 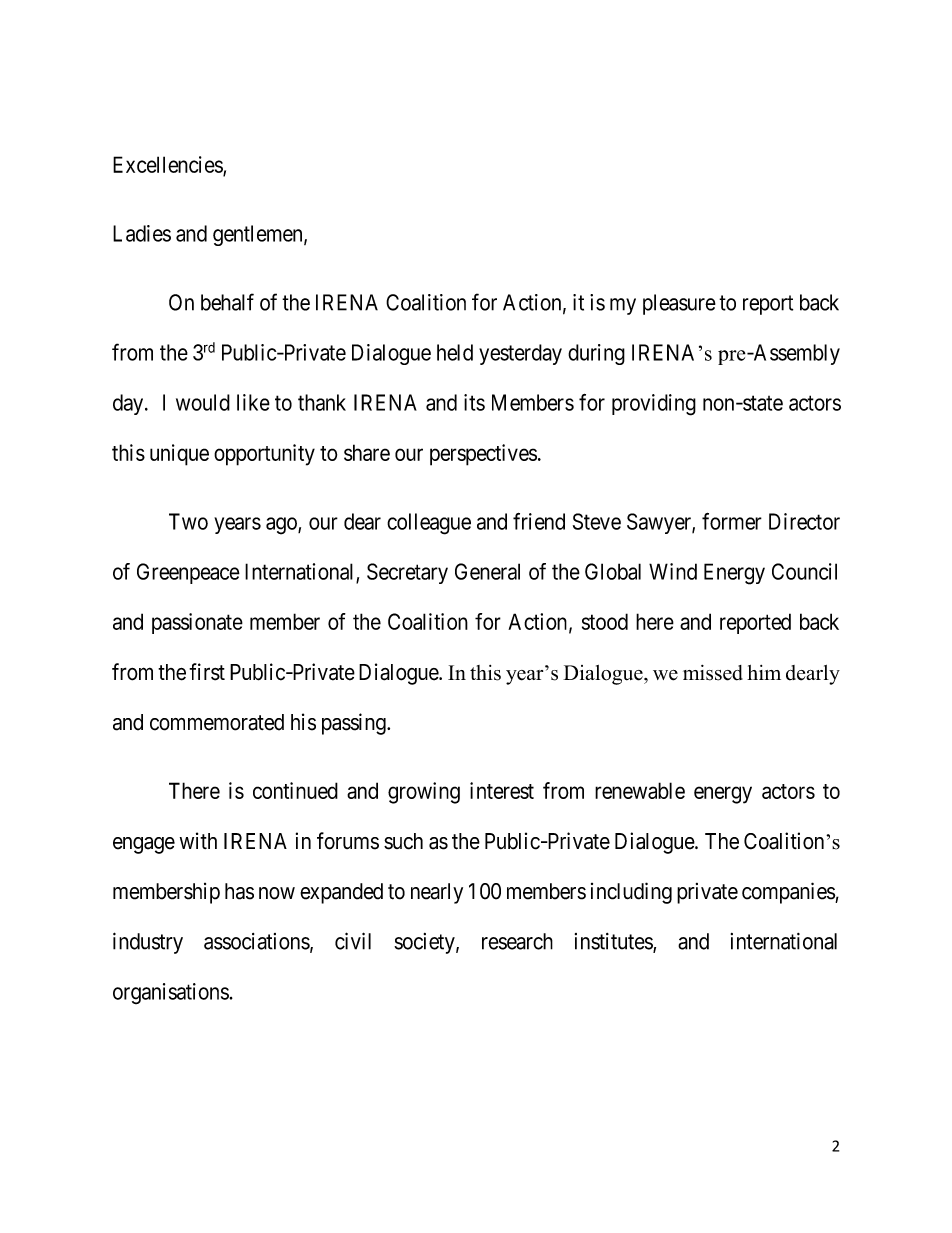 What do you see at coordinates (197, 623) in the screenshot?
I see `passionate` at bounding box center [197, 623].
